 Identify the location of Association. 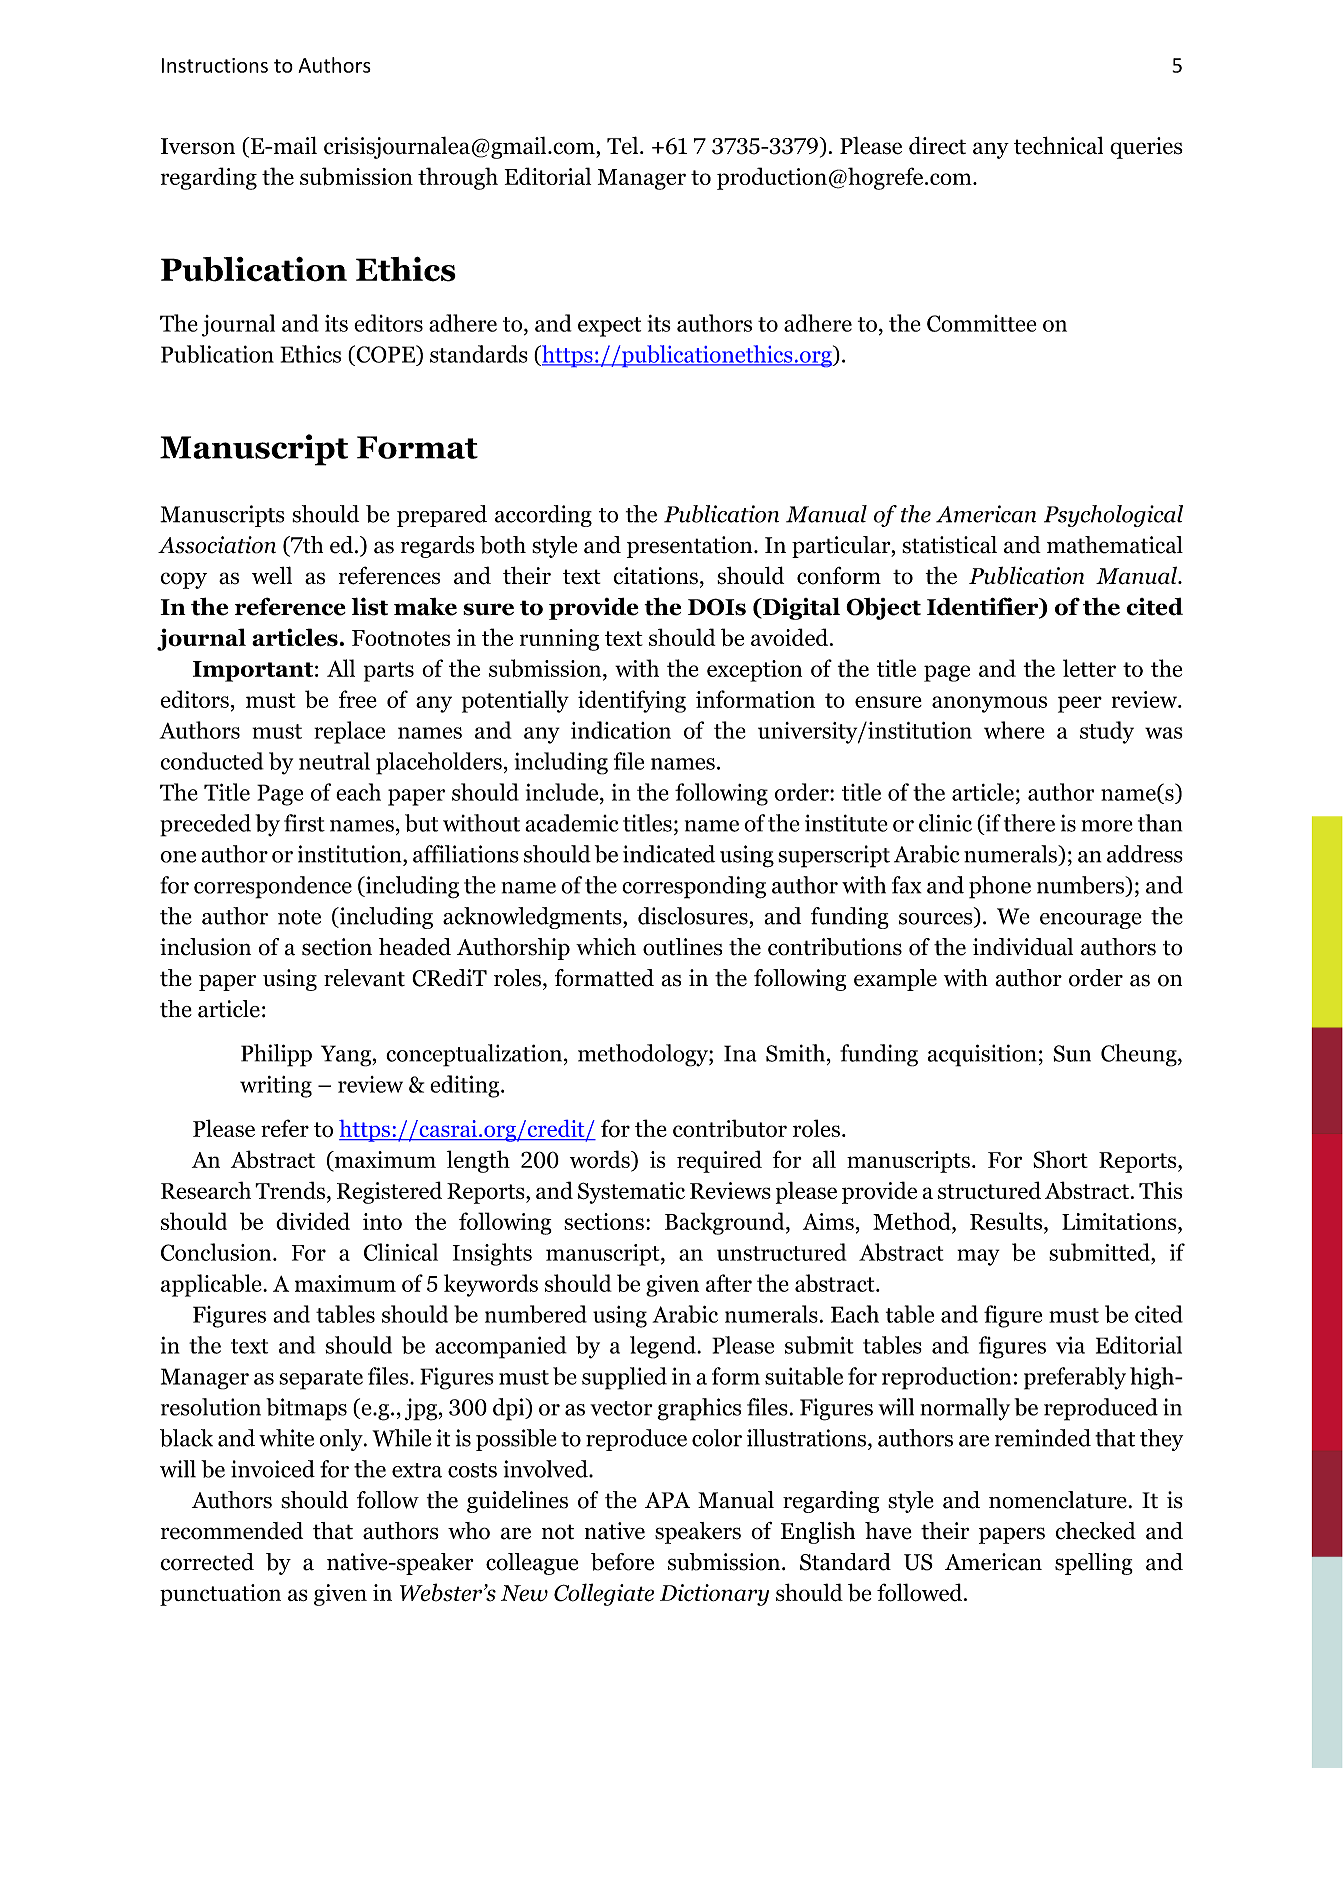
(217, 545).
